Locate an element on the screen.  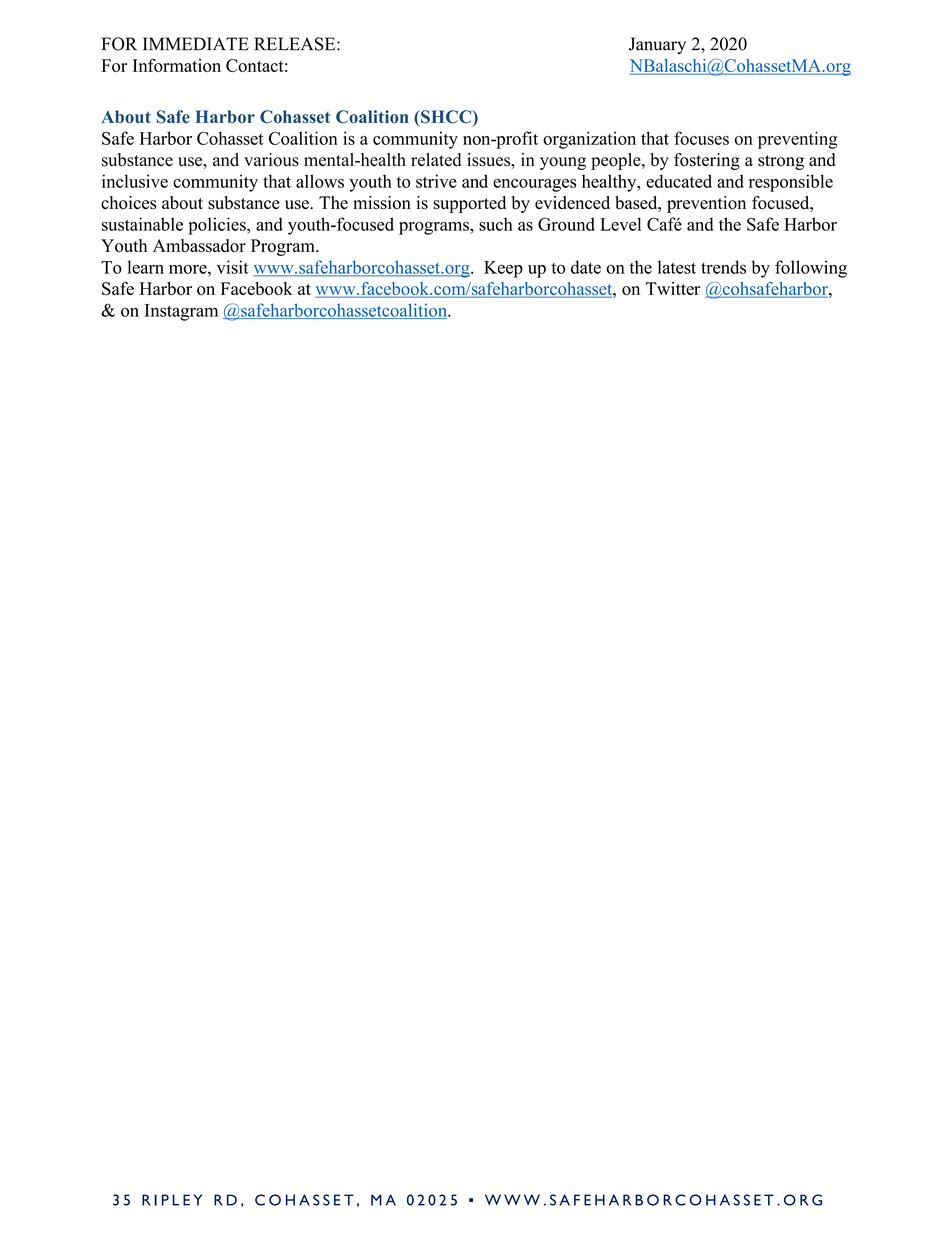
Twitter is located at coordinates (673, 288).
